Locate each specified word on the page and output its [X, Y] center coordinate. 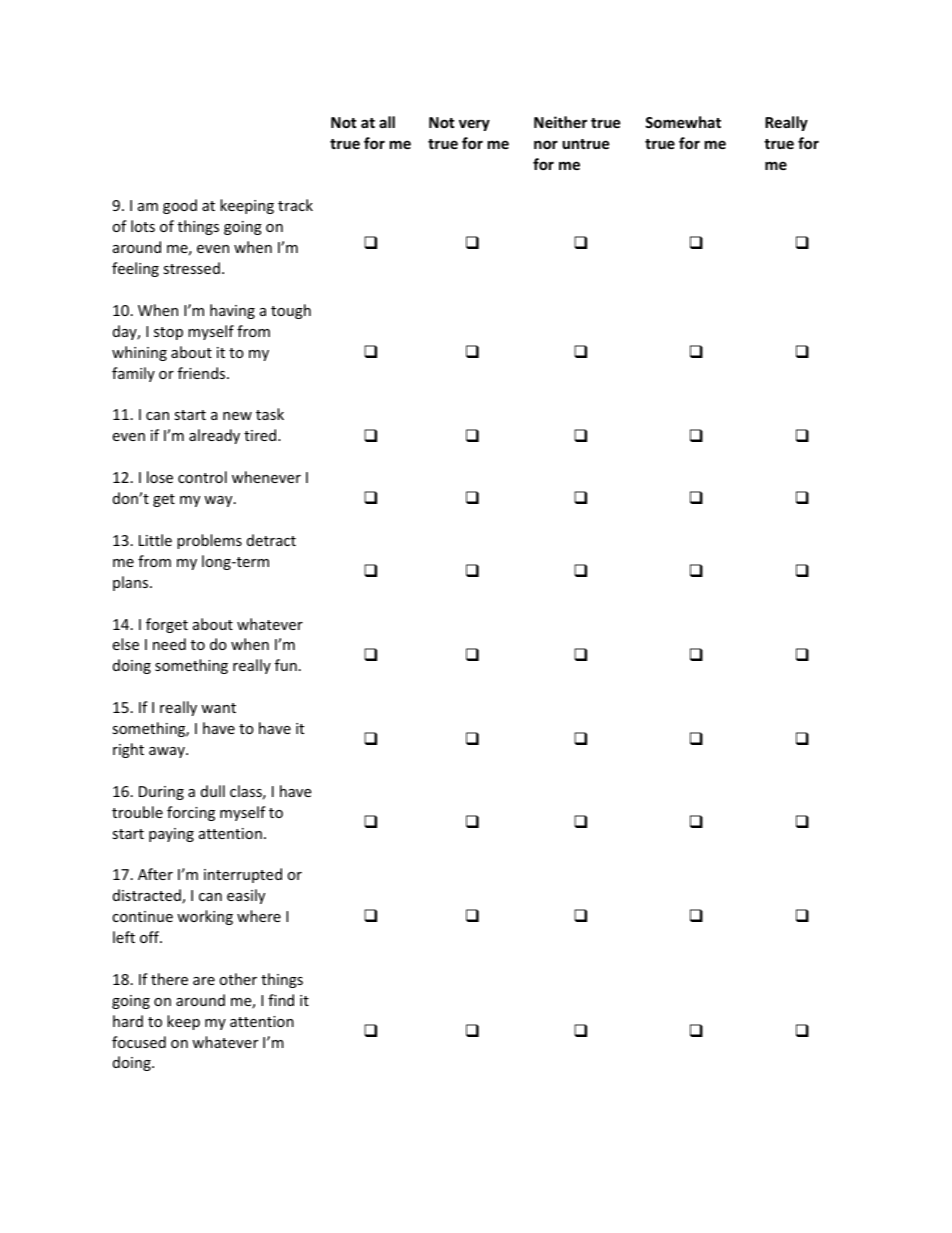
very [474, 125]
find [281, 1000]
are [204, 981]
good [180, 206]
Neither [560, 122]
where [259, 916]
